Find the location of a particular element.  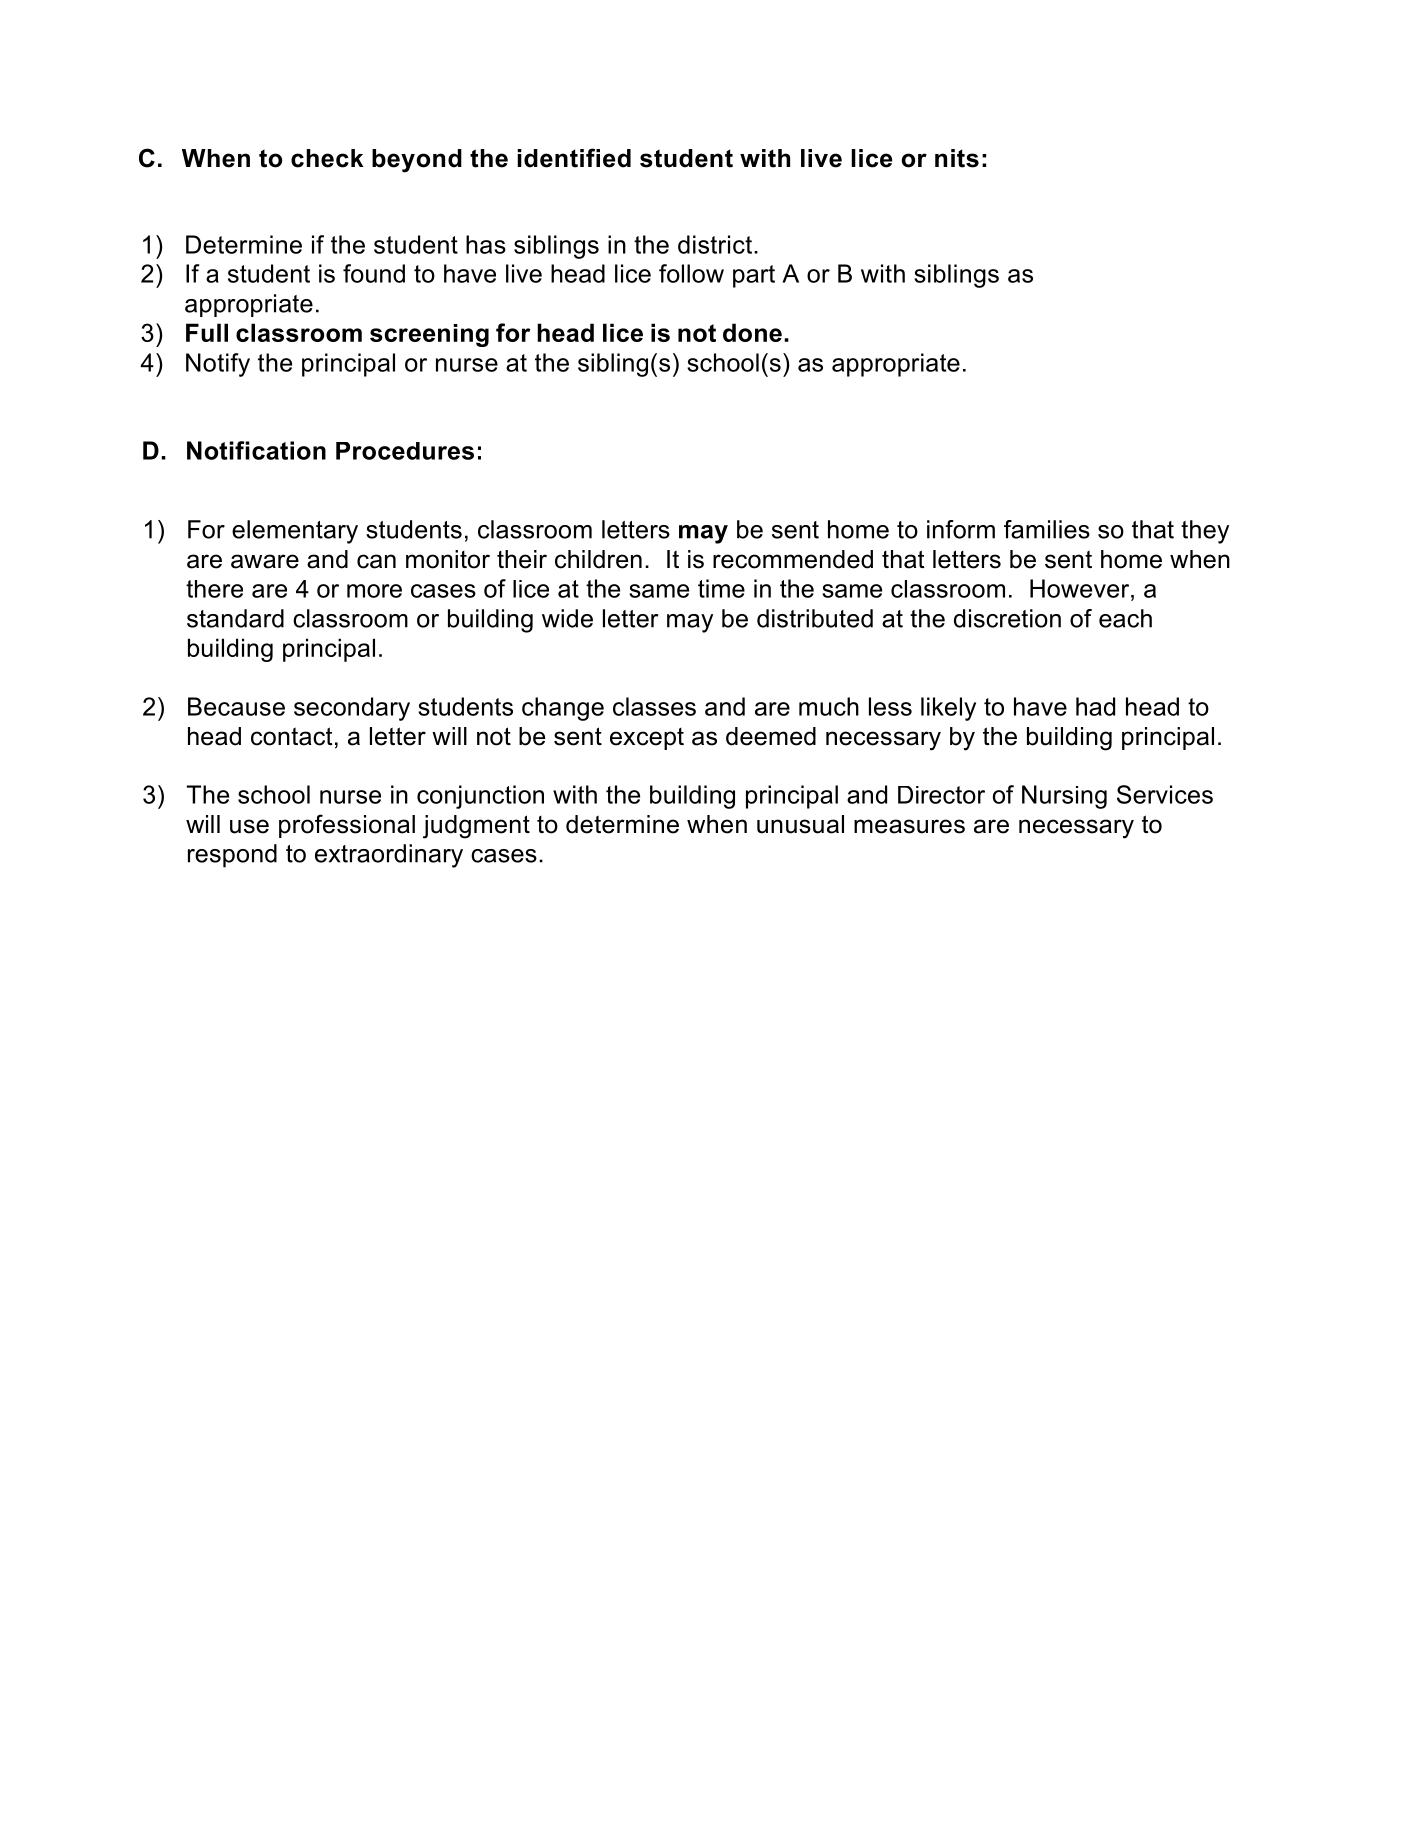

unusual is located at coordinates (800, 824).
